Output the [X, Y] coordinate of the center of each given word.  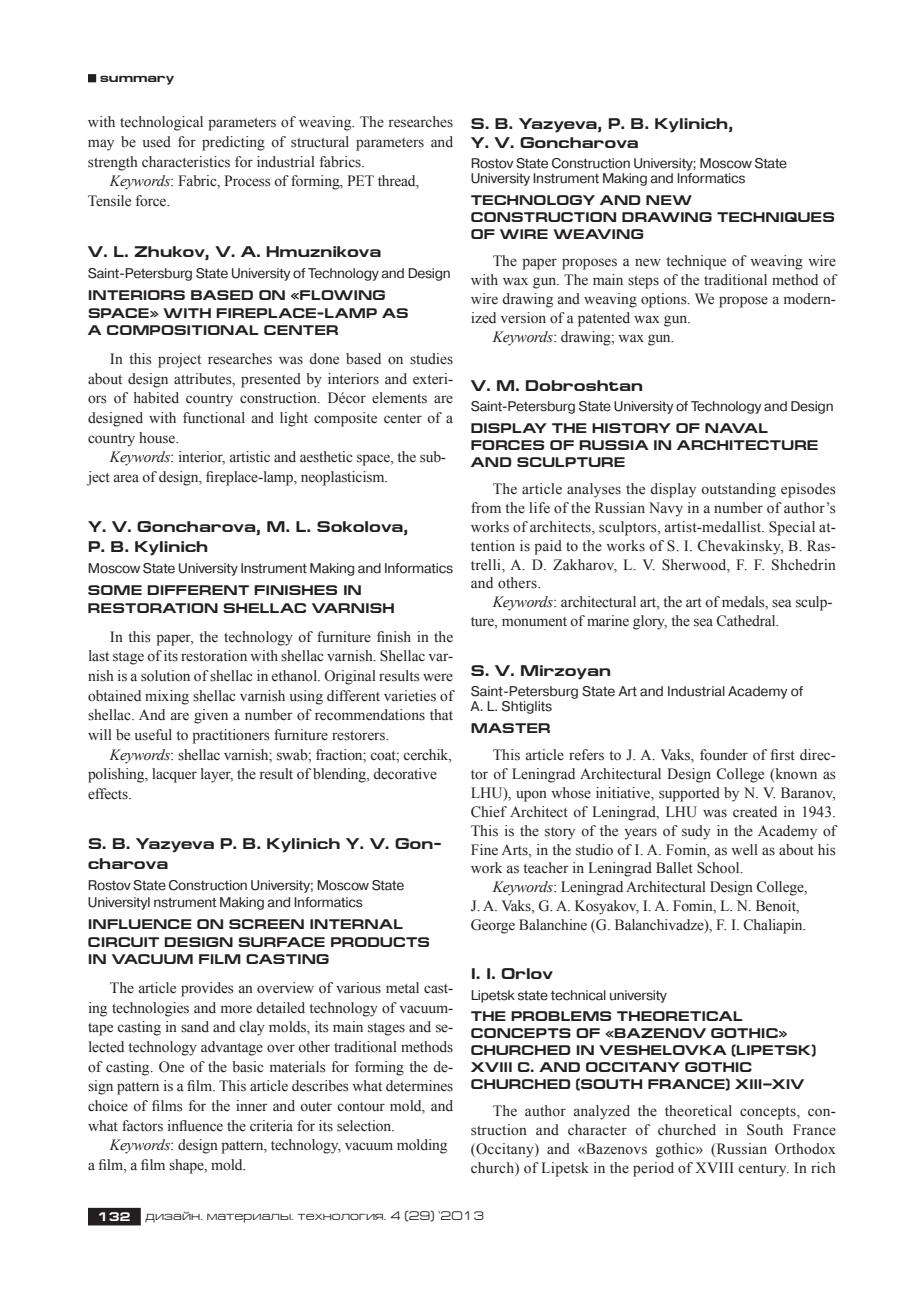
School [719, 868]
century [763, 1170]
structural [320, 142]
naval [736, 428]
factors [142, 1126]
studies [431, 359]
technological [161, 123]
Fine [484, 849]
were [438, 677]
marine [608, 620]
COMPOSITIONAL [183, 330]
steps [643, 282]
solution [165, 676]
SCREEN [266, 924]
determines [419, 1085]
